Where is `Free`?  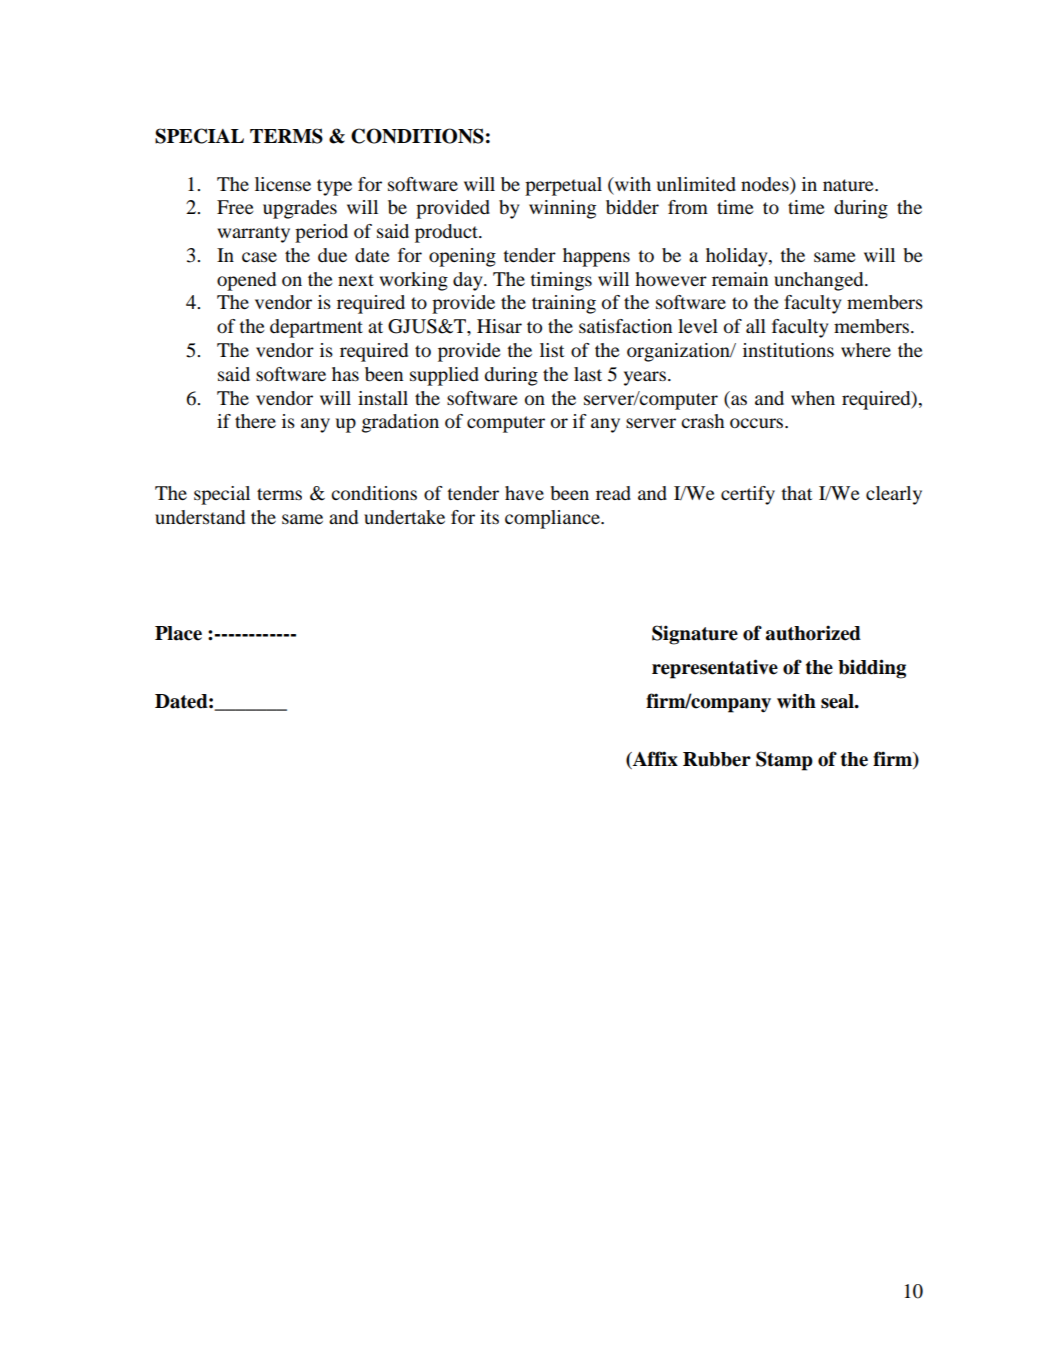 Free is located at coordinates (235, 207).
